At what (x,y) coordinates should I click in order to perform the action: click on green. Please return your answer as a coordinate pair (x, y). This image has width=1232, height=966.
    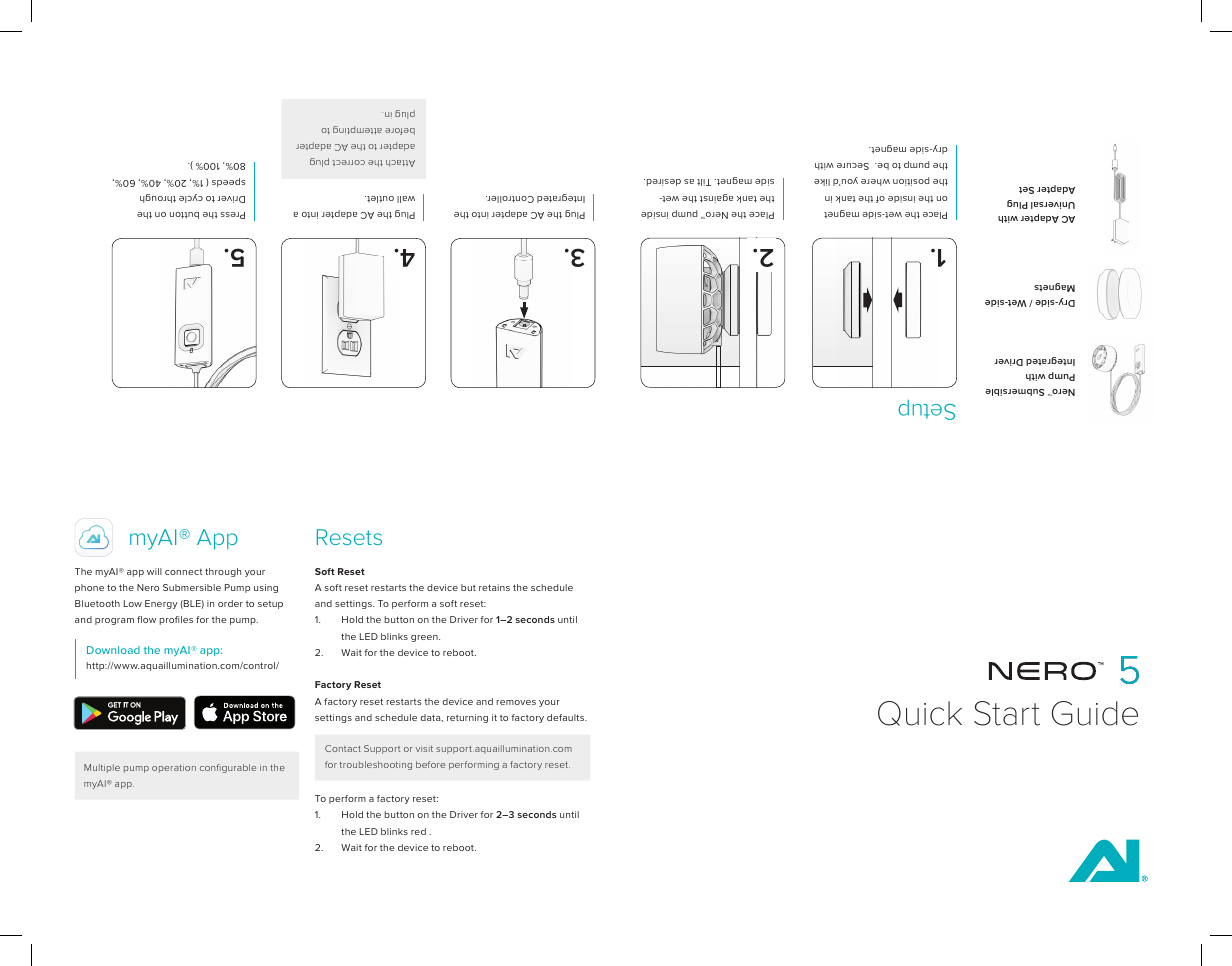
    Looking at the image, I should click on (425, 638).
